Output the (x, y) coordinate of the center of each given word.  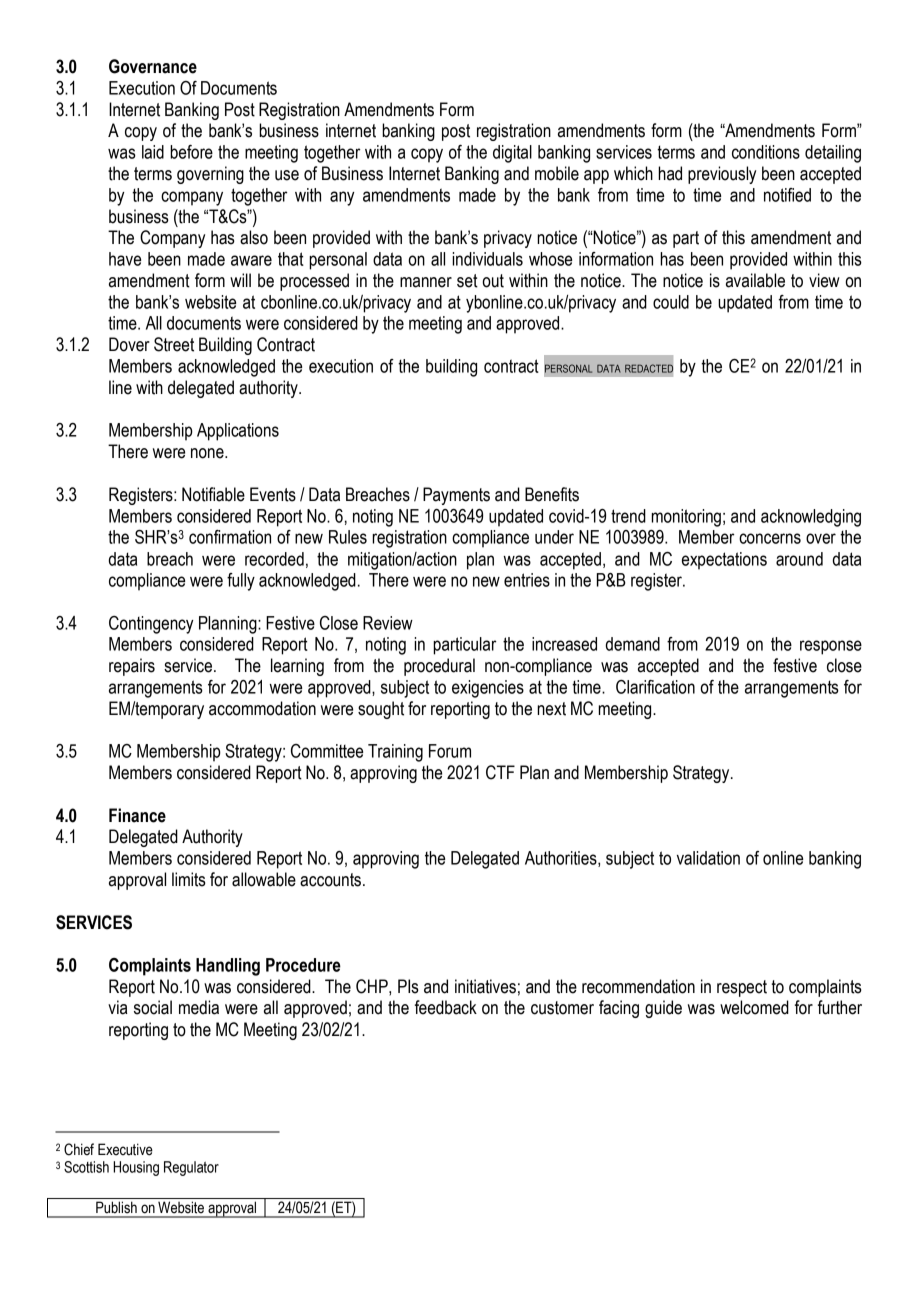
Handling (228, 967)
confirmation (230, 537)
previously (722, 175)
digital (512, 154)
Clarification (655, 687)
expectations (724, 561)
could (671, 302)
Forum (450, 751)
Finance (137, 815)
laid (153, 152)
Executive (125, 1149)
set (467, 281)
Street (174, 344)
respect (742, 988)
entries (527, 580)
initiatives (485, 986)
